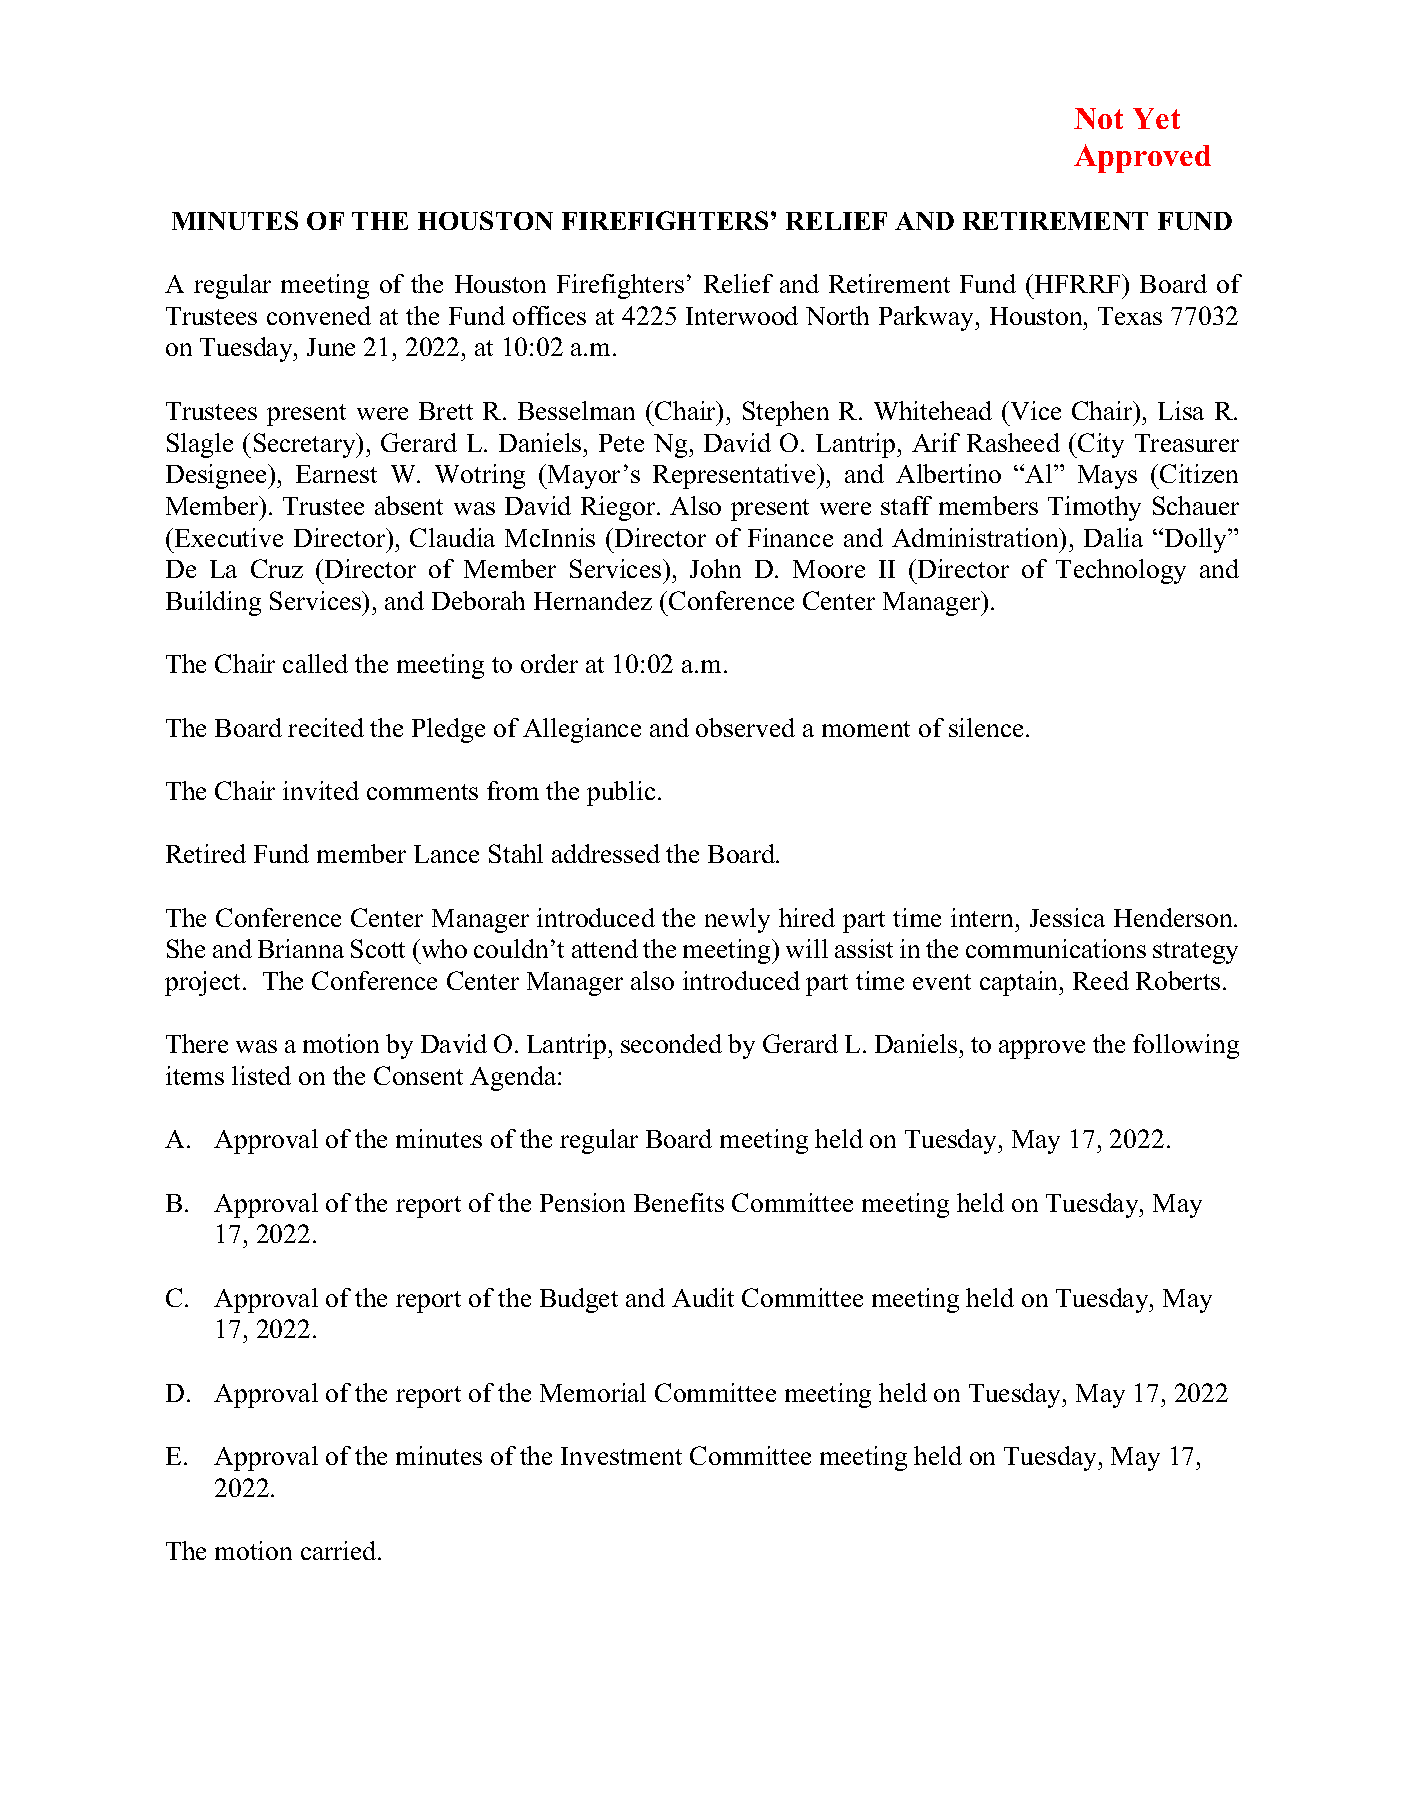 This screenshot has width=1405, height=1818. What do you see at coordinates (319, 315) in the screenshot?
I see `convened` at bounding box center [319, 315].
